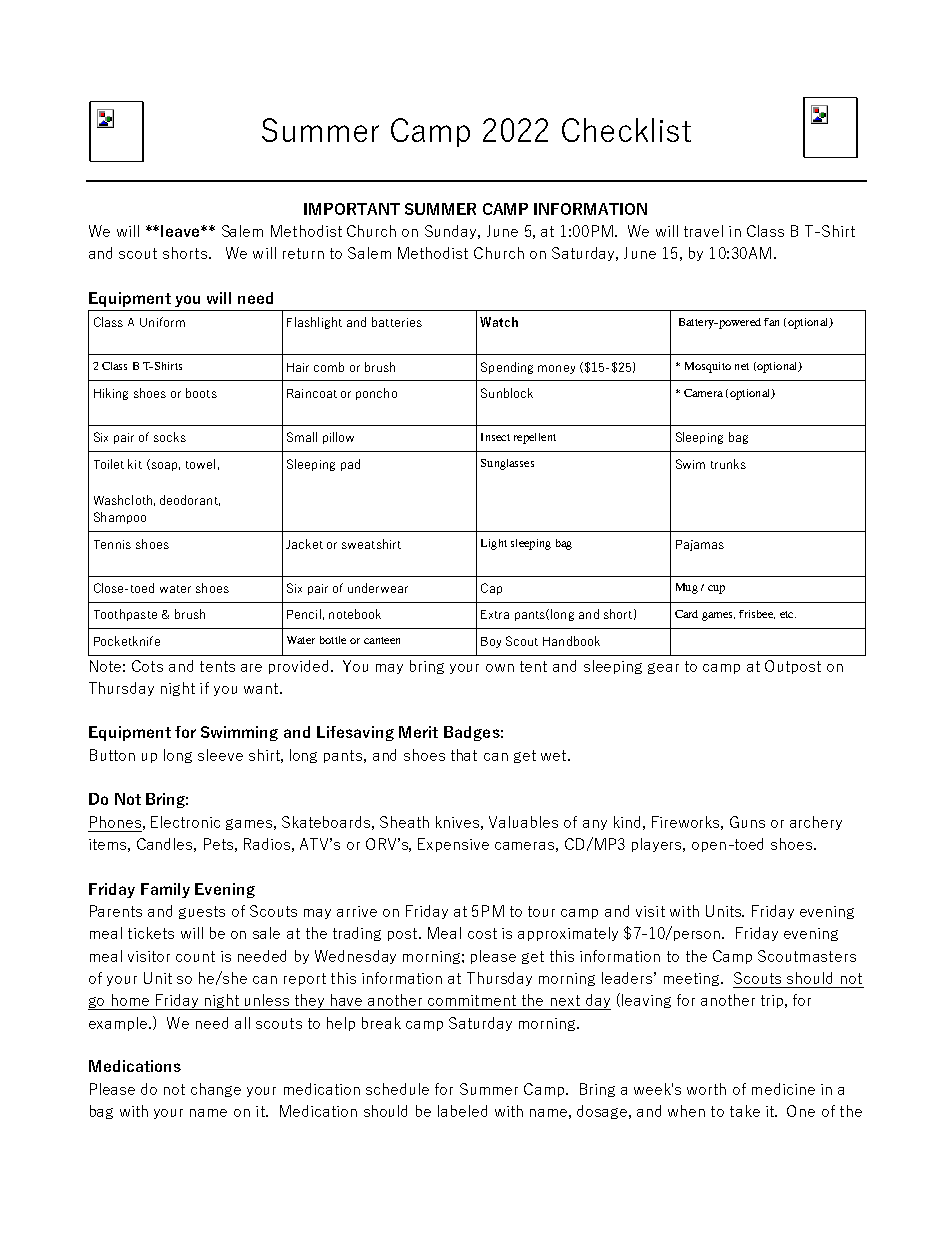 The width and height of the screenshot is (952, 1233). What do you see at coordinates (757, 614) in the screenshot?
I see `frisbee` at bounding box center [757, 614].
